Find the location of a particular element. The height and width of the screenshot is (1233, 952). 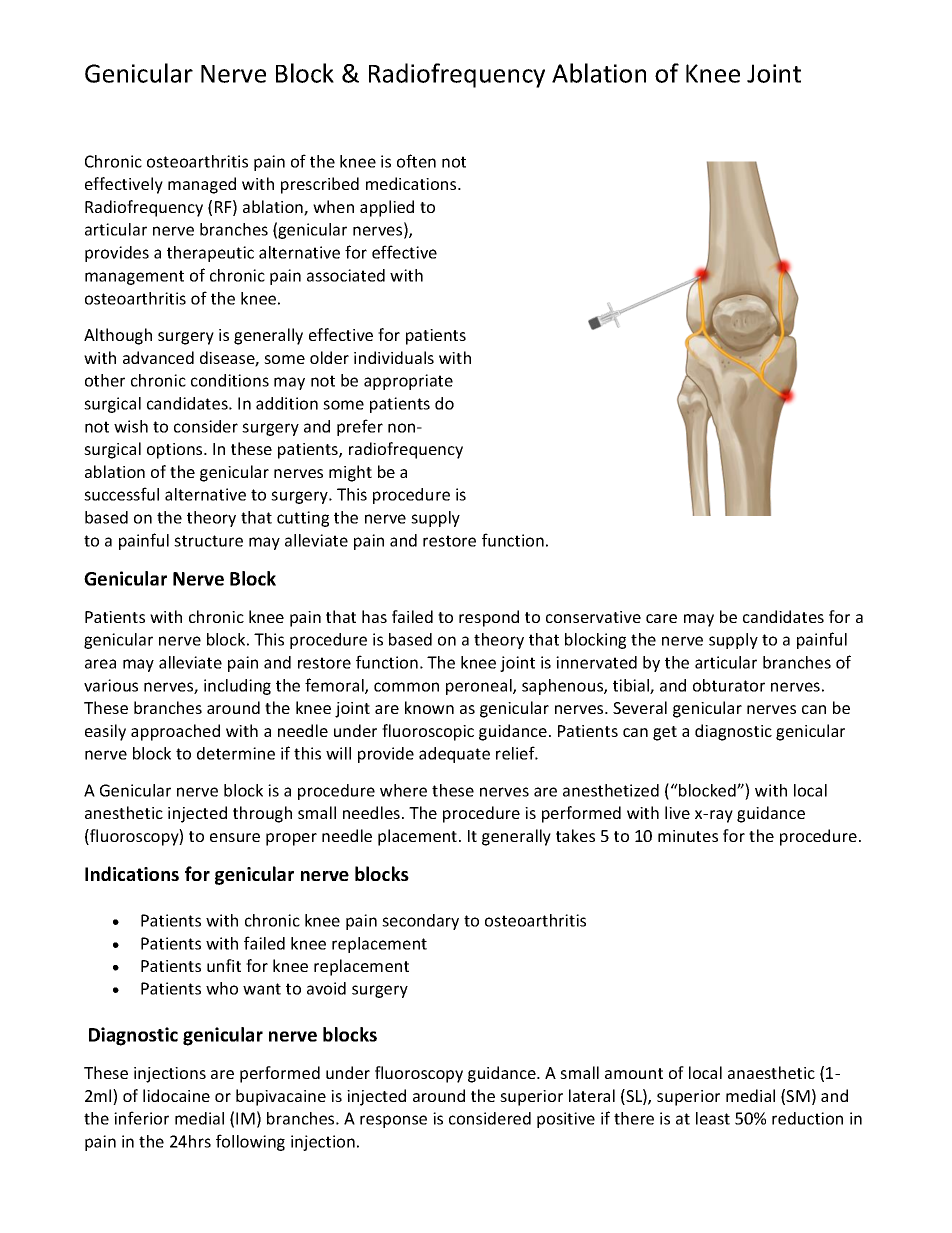

successful is located at coordinates (121, 494).
